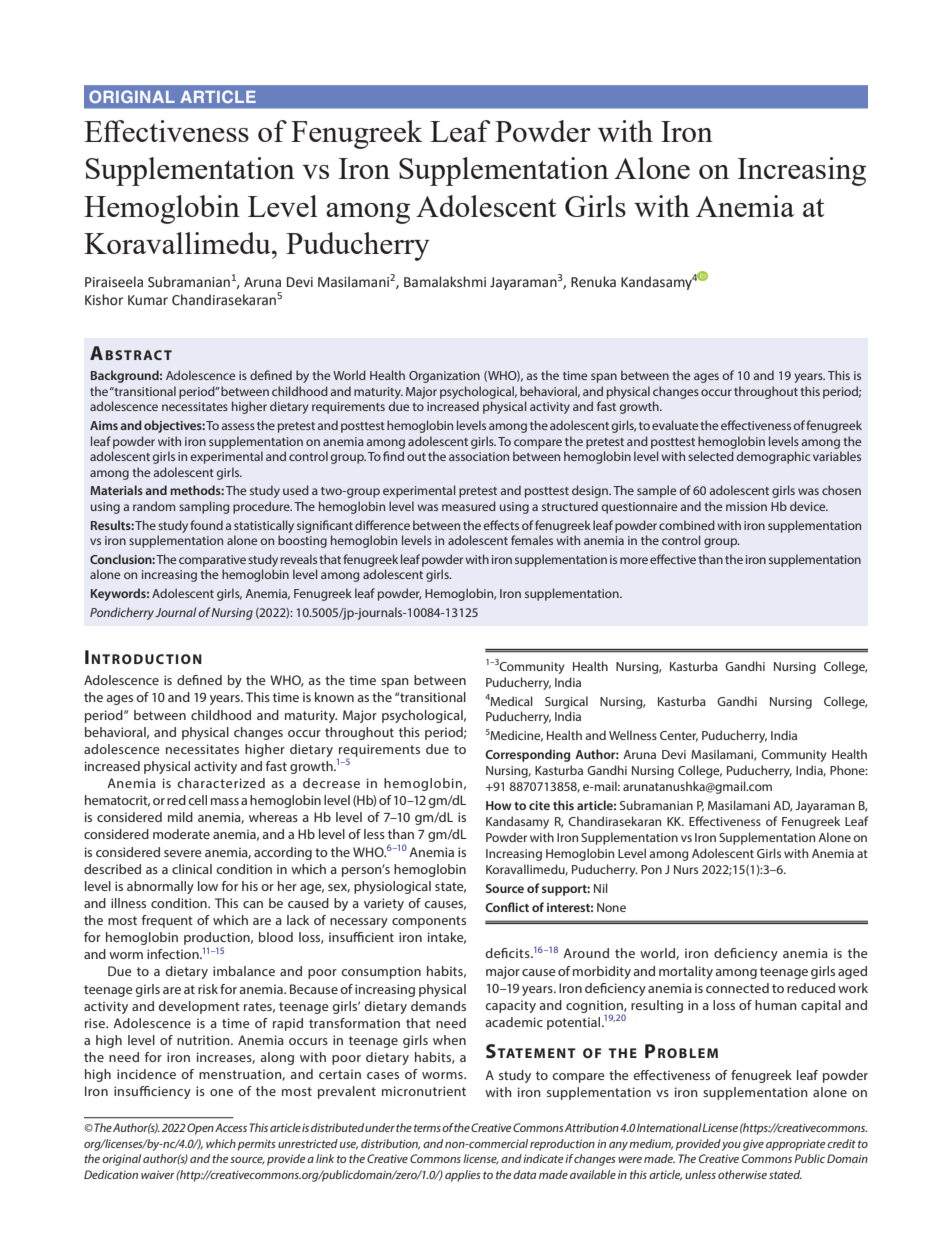 The width and height of the screenshot is (952, 1233). What do you see at coordinates (148, 300) in the screenshot?
I see `Kumar` at bounding box center [148, 300].
